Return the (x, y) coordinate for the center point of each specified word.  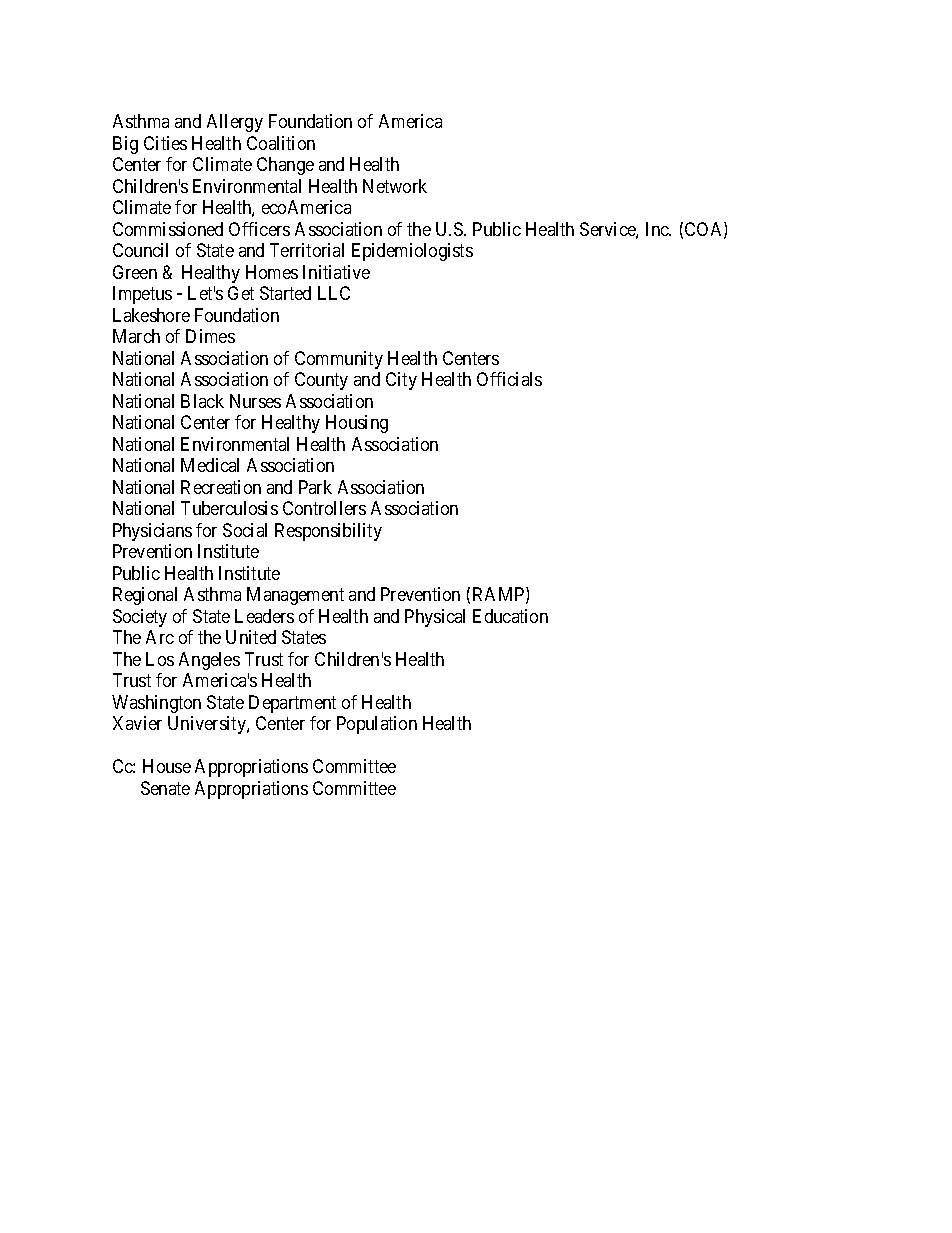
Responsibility (328, 532)
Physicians (152, 532)
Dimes (210, 336)
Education (510, 616)
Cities (165, 143)
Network (395, 186)
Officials (509, 379)
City (401, 381)
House (167, 766)
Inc (658, 229)
